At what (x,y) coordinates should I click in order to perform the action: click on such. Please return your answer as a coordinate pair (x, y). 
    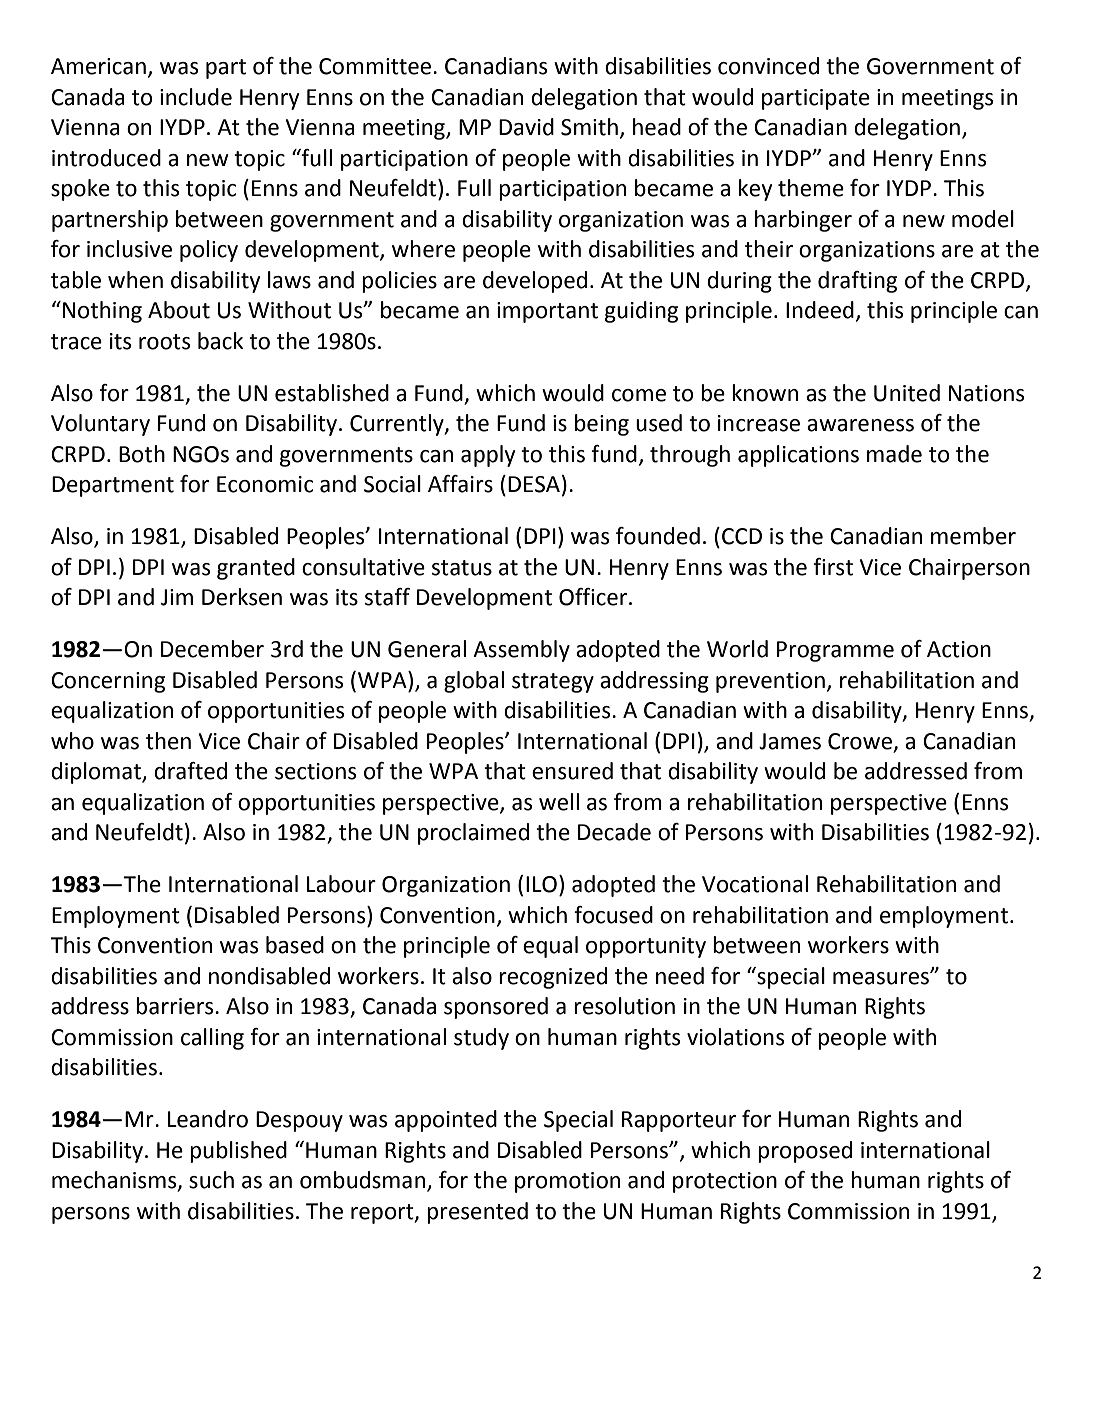
    Looking at the image, I should click on (211, 1180).
